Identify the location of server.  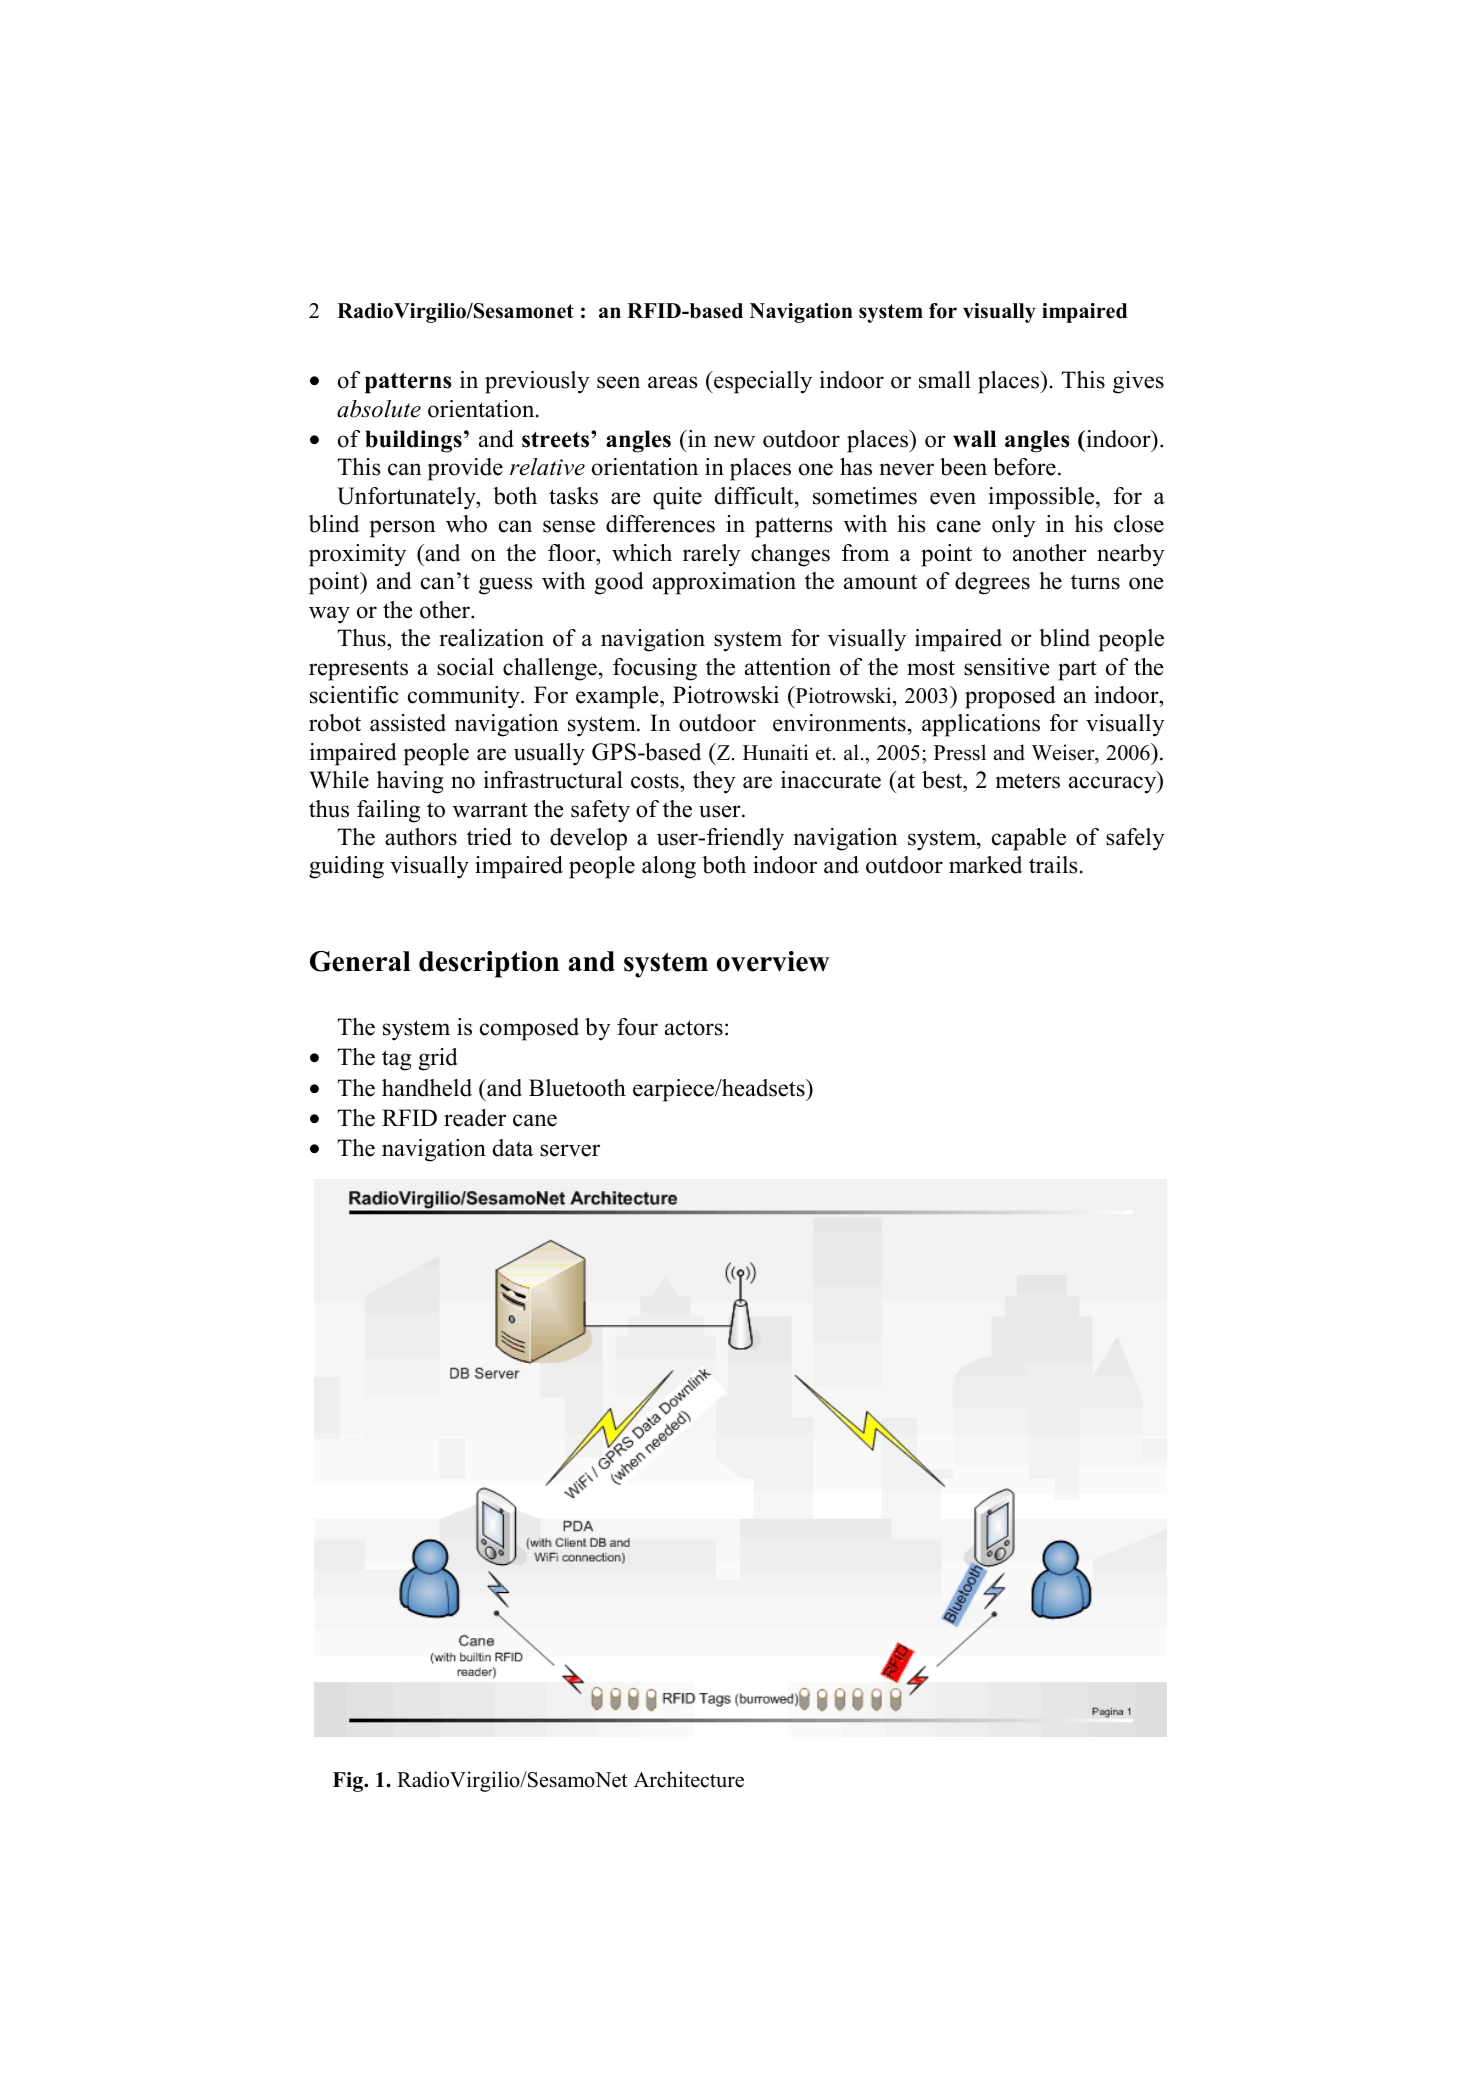
(570, 1150).
